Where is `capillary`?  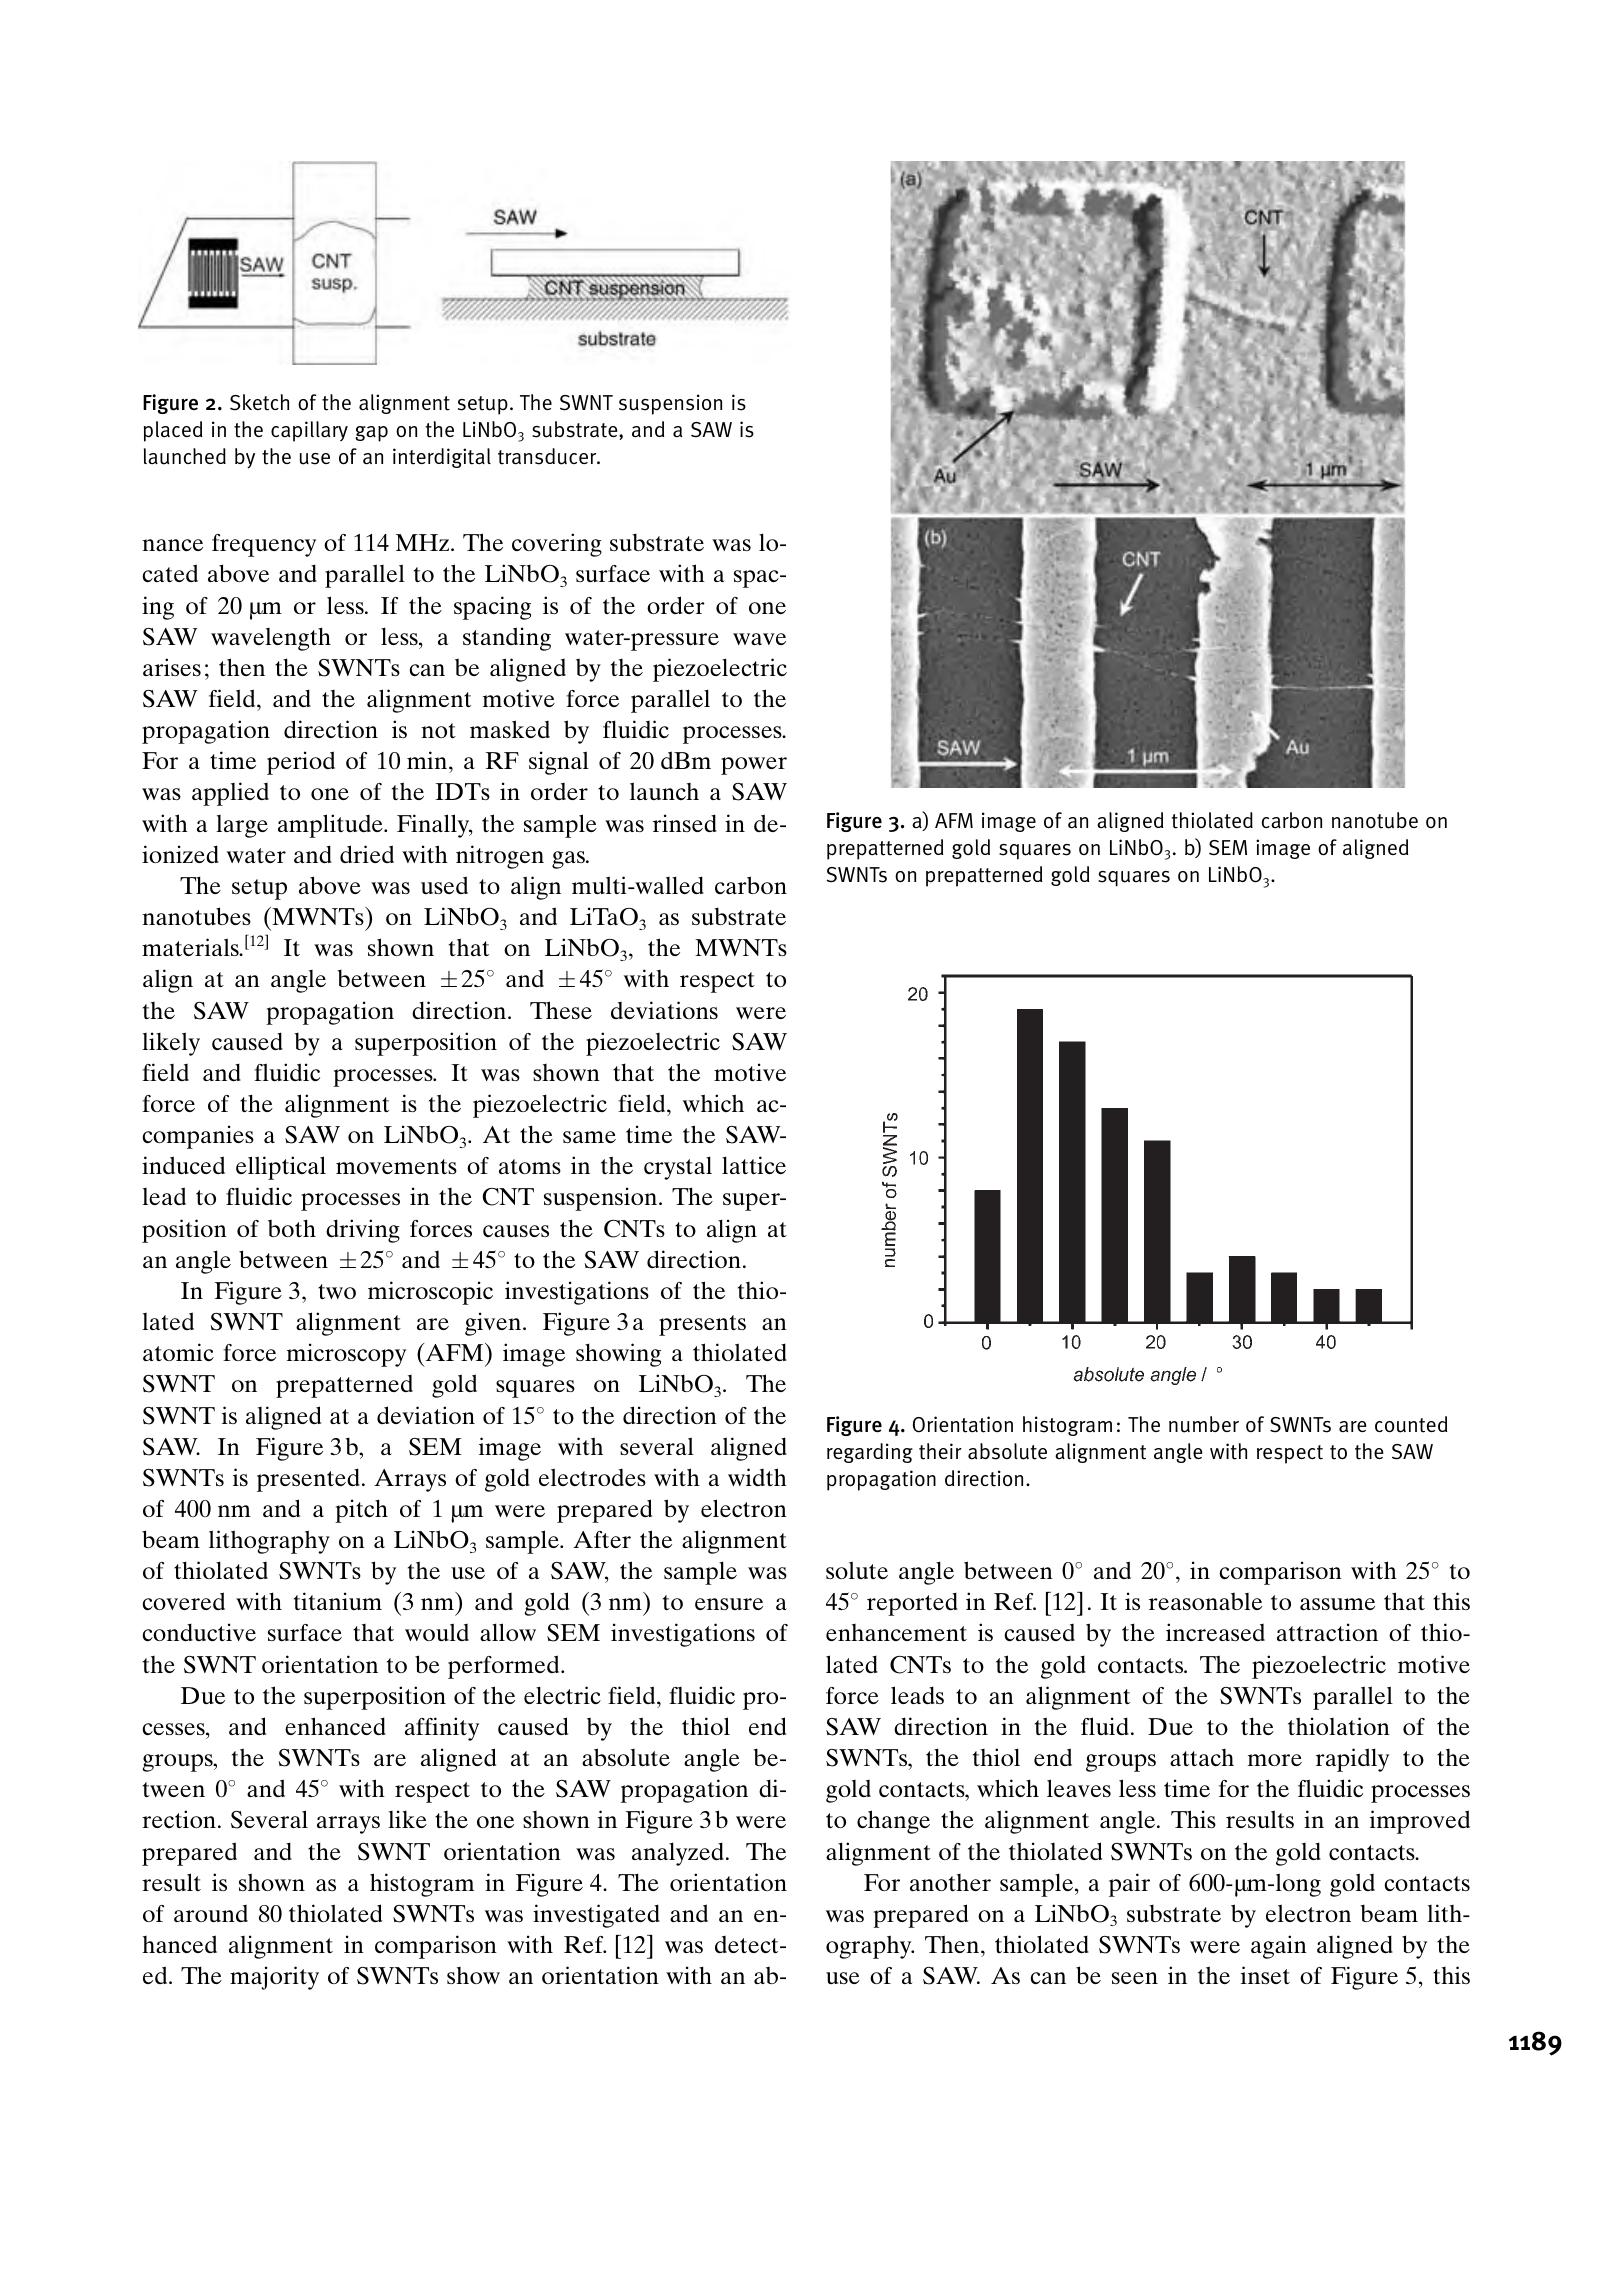
capillary is located at coordinates (309, 431).
